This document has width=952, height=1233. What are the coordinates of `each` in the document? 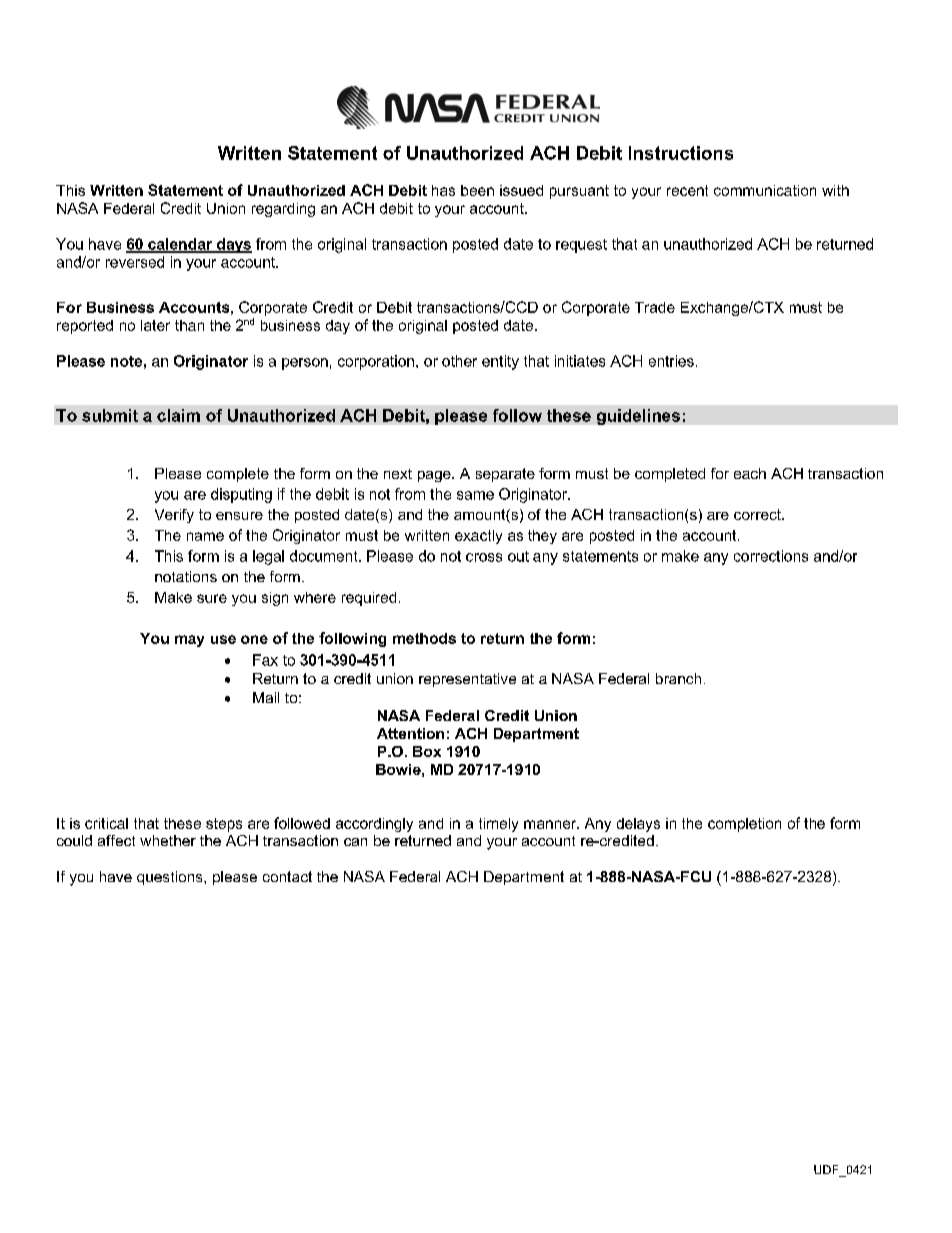 It's located at (750, 473).
